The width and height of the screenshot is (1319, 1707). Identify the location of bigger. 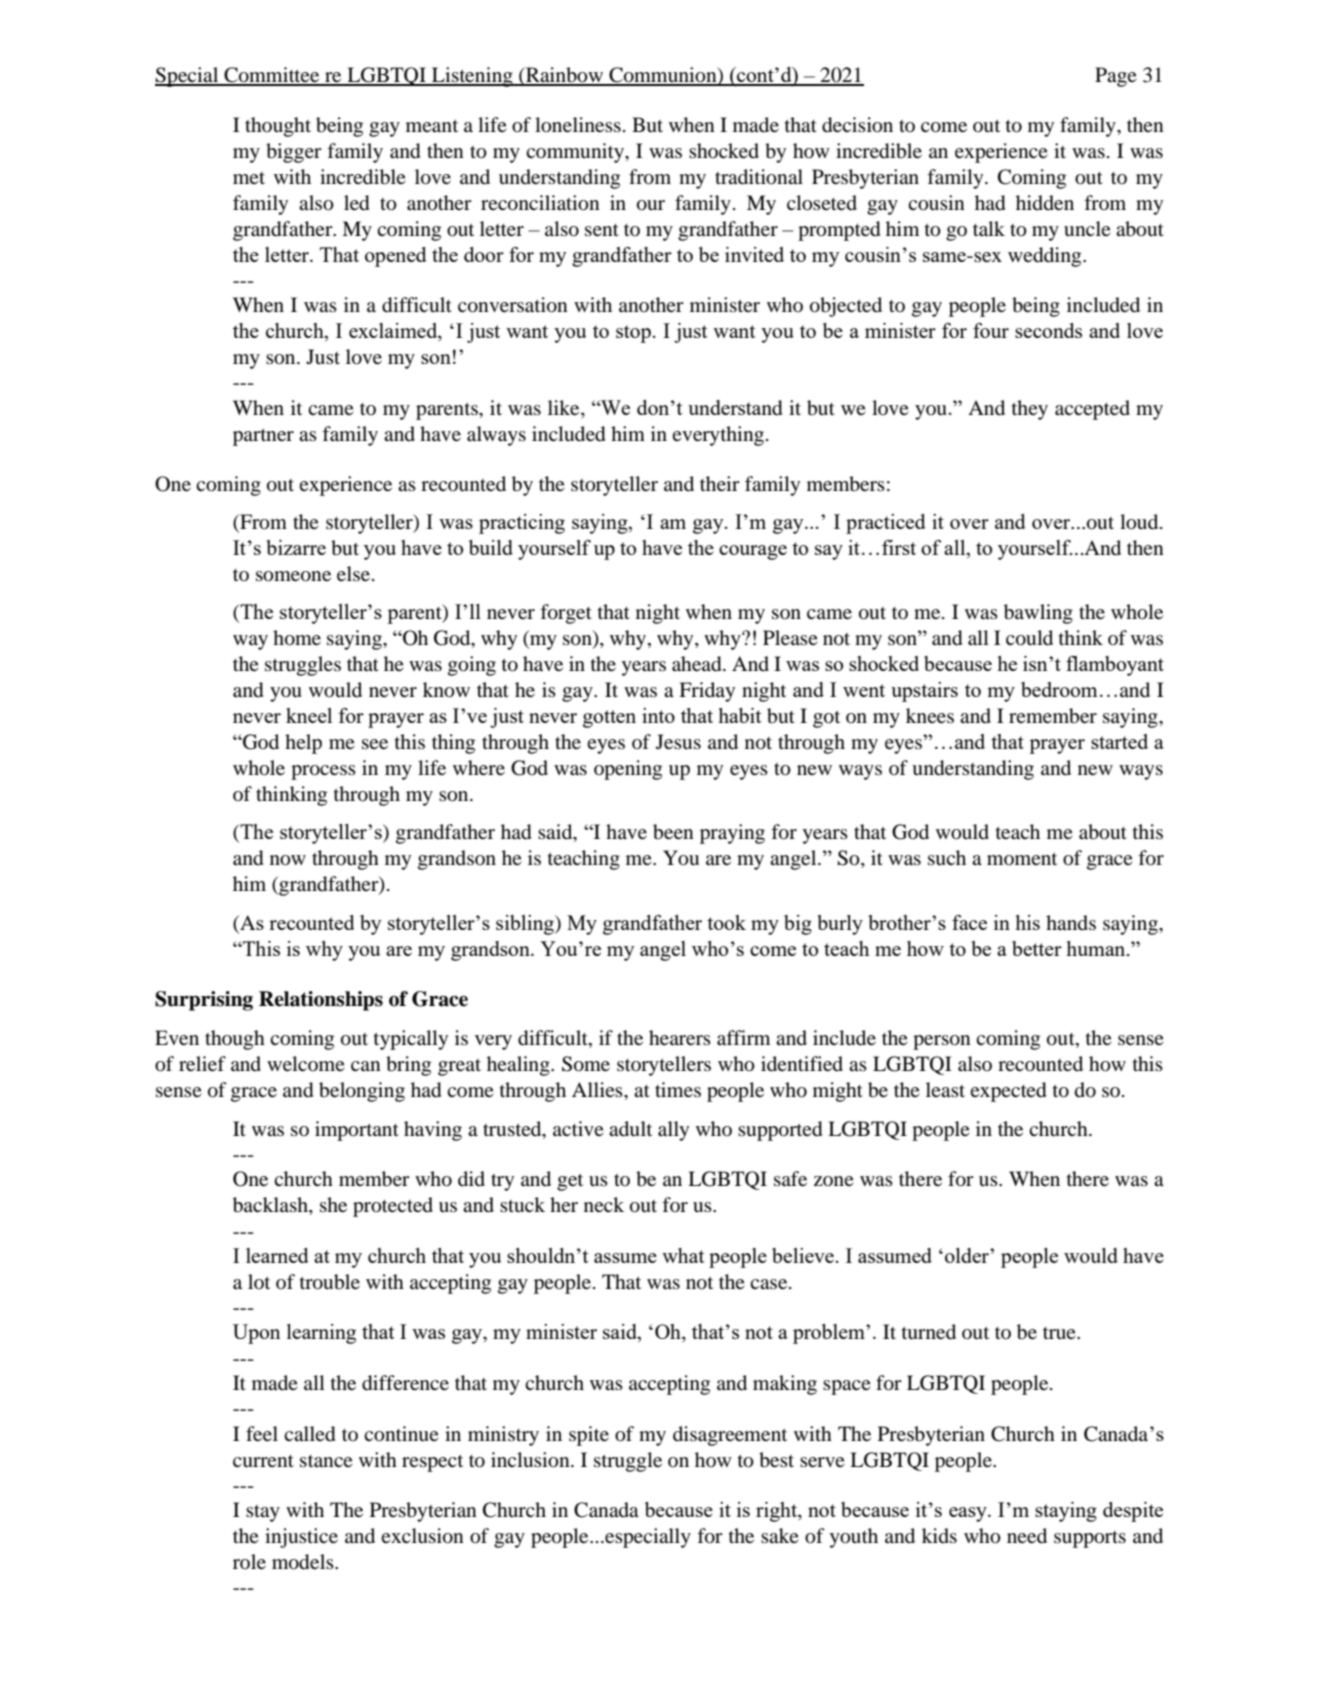
(294, 153).
